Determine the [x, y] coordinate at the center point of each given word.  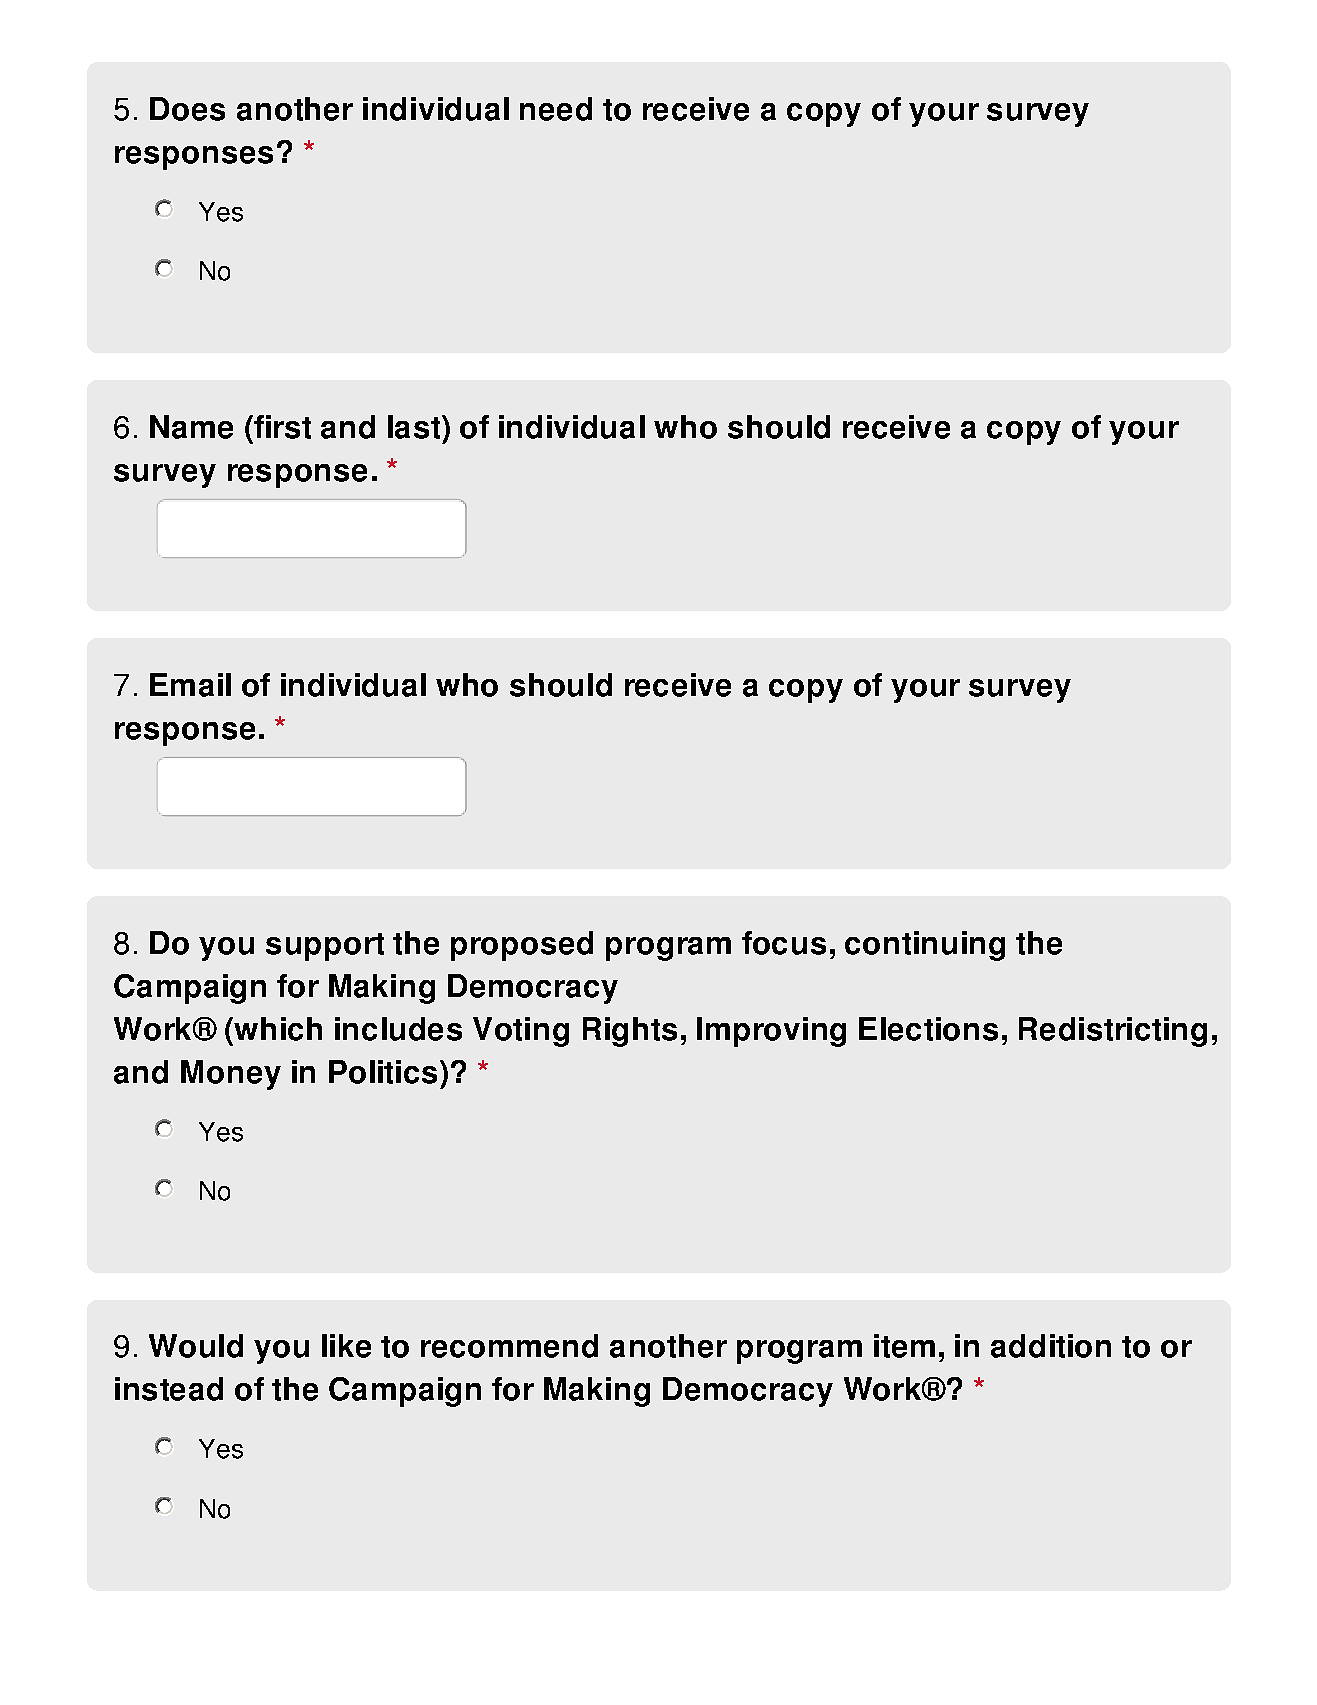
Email [190, 685]
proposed [522, 946]
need [556, 109]
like [346, 1346]
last [415, 427]
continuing [925, 946]
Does [187, 109]
